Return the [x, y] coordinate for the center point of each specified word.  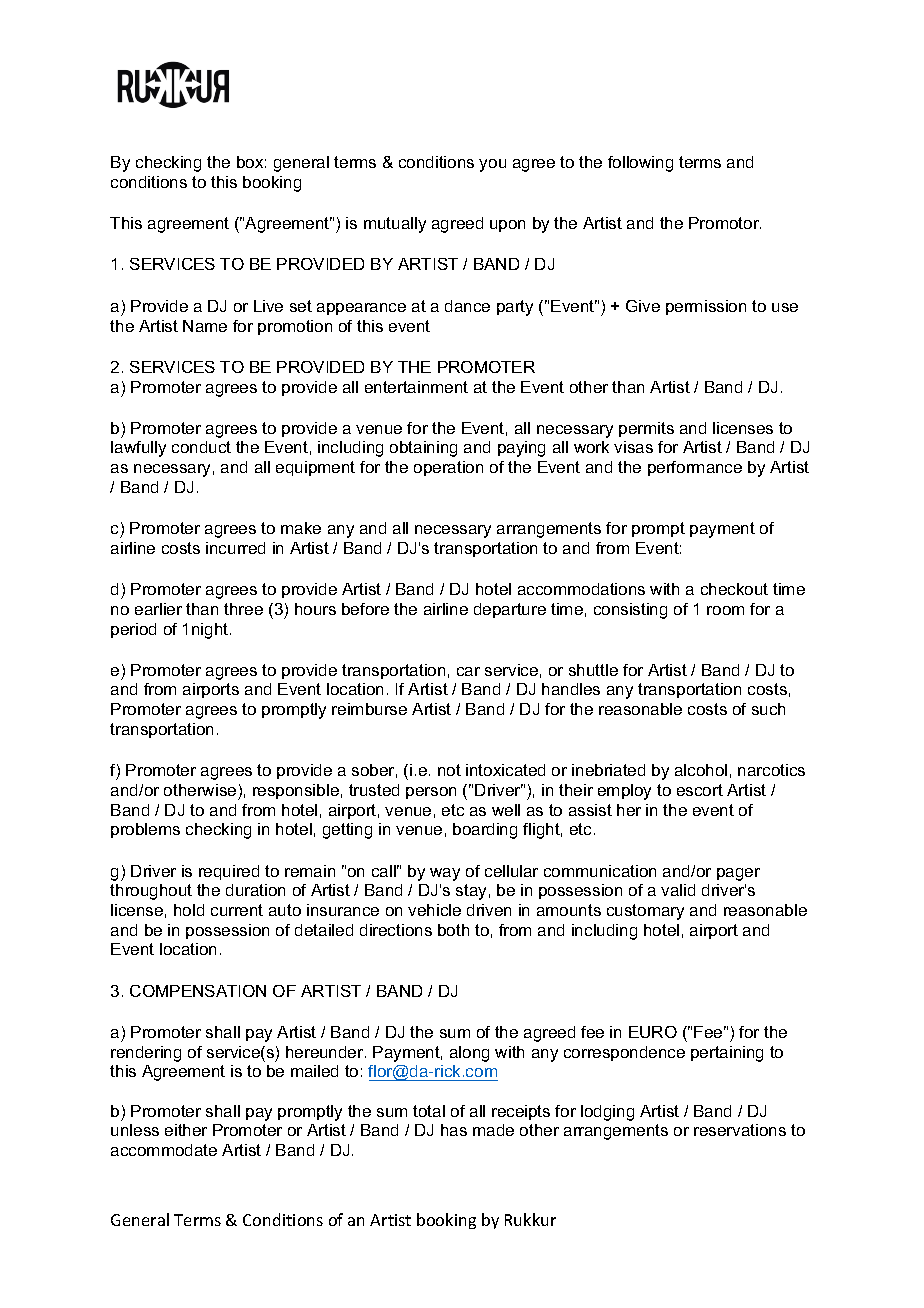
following [640, 164]
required [229, 872]
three [243, 609]
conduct [201, 447]
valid [678, 890]
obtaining [423, 449]
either [186, 1130]
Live [268, 306]
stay [471, 892]
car [468, 671]
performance [695, 468]
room [725, 610]
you [492, 165]
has [454, 1130]
